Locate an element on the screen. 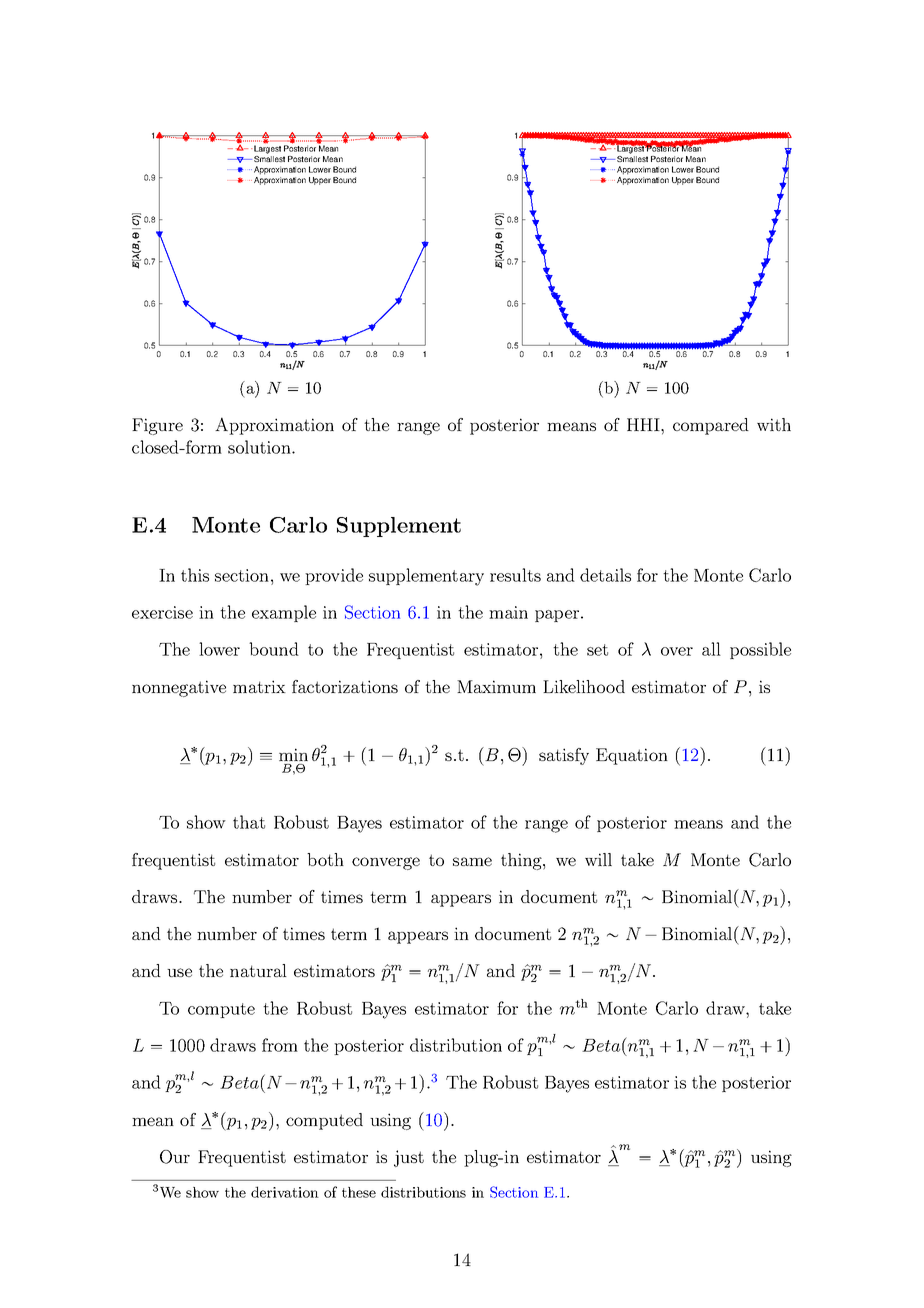  Equation is located at coordinates (632, 756).
